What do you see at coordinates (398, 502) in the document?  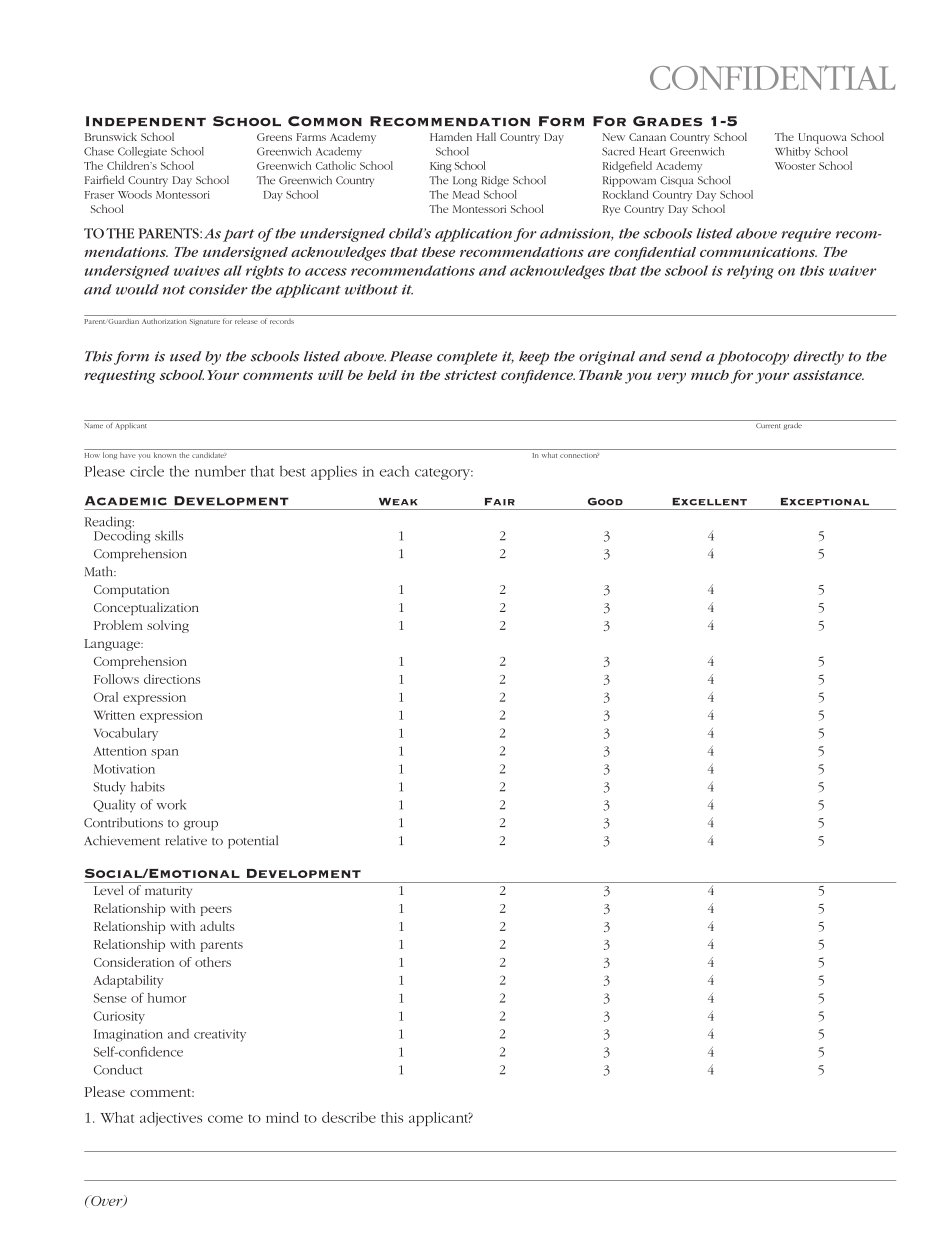 I see `Weak` at bounding box center [398, 502].
